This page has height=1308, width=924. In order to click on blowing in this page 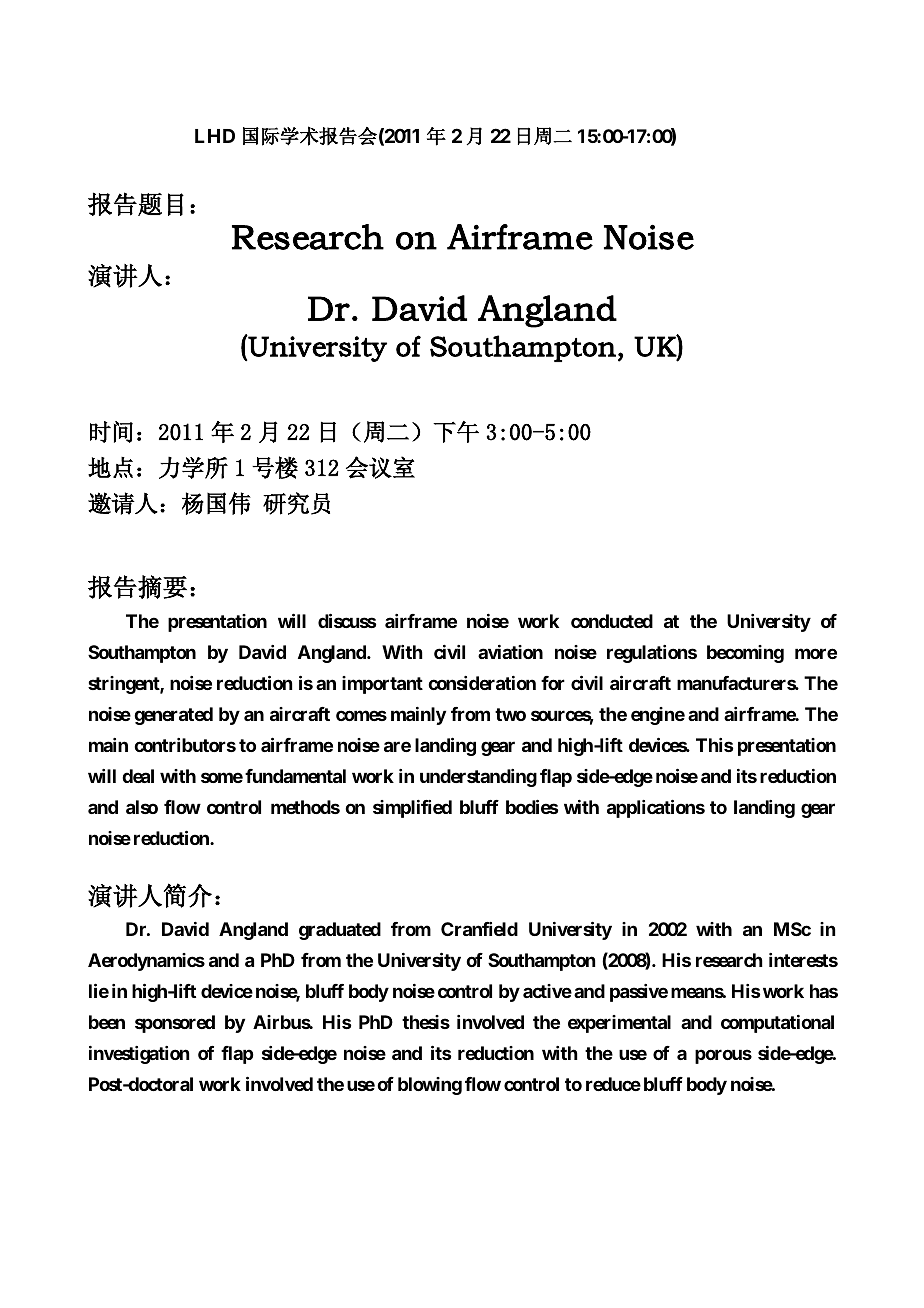, I will do `click(430, 1086)`.
